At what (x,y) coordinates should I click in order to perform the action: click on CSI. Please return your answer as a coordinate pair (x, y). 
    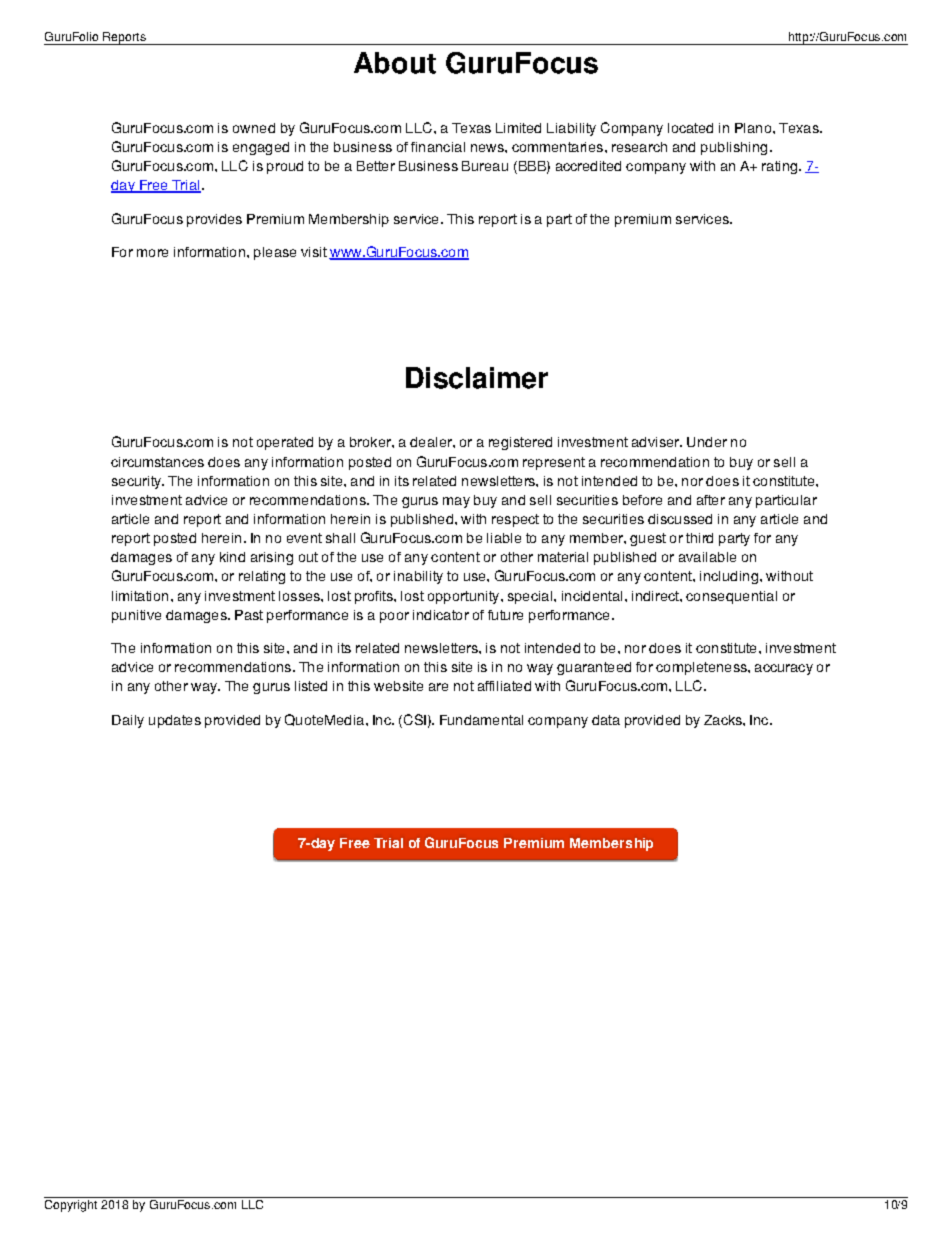
    Looking at the image, I should click on (413, 721).
